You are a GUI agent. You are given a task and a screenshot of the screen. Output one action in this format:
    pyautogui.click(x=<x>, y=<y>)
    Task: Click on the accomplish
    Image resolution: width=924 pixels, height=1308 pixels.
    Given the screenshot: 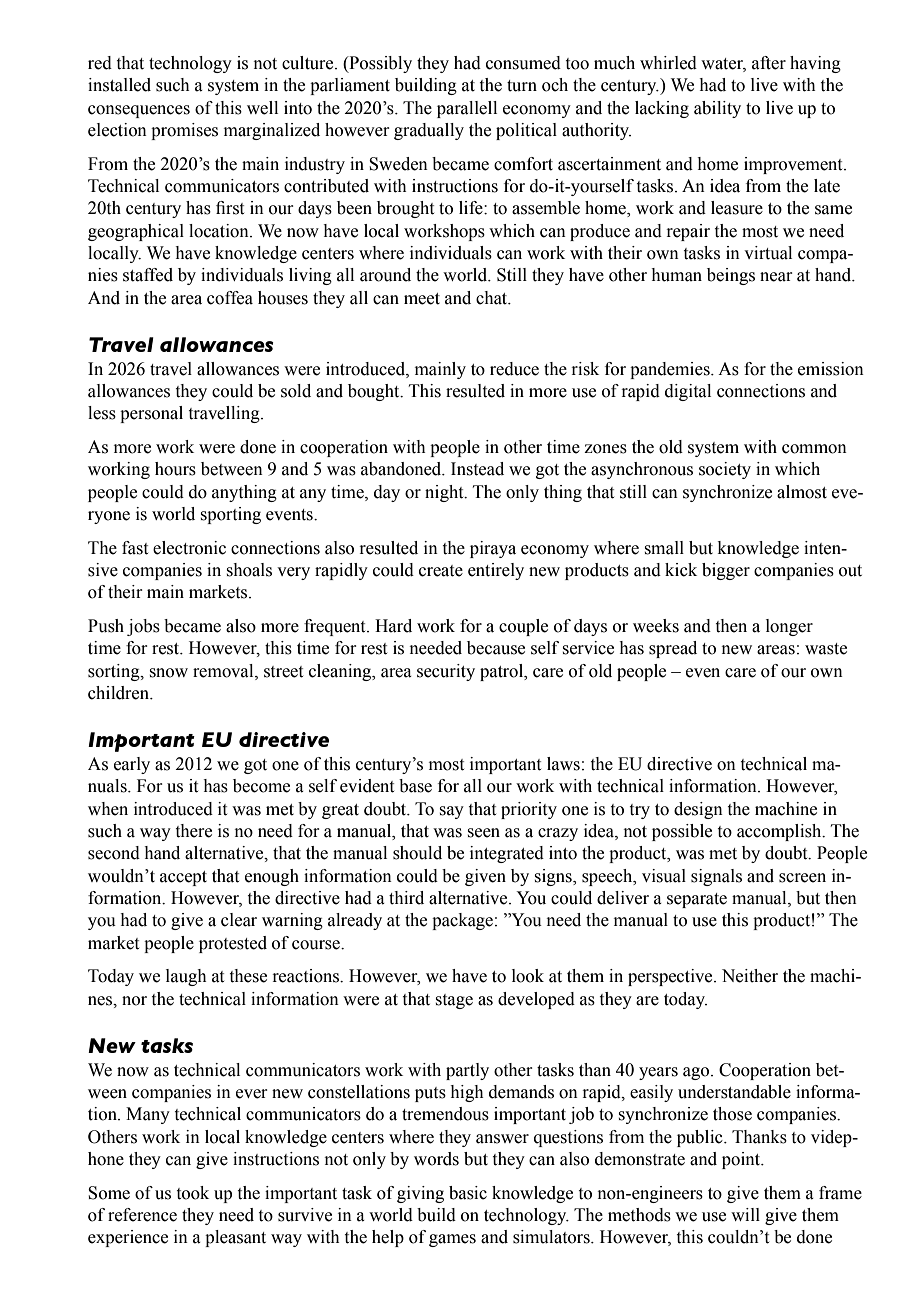 What is the action you would take?
    pyautogui.click(x=780, y=832)
